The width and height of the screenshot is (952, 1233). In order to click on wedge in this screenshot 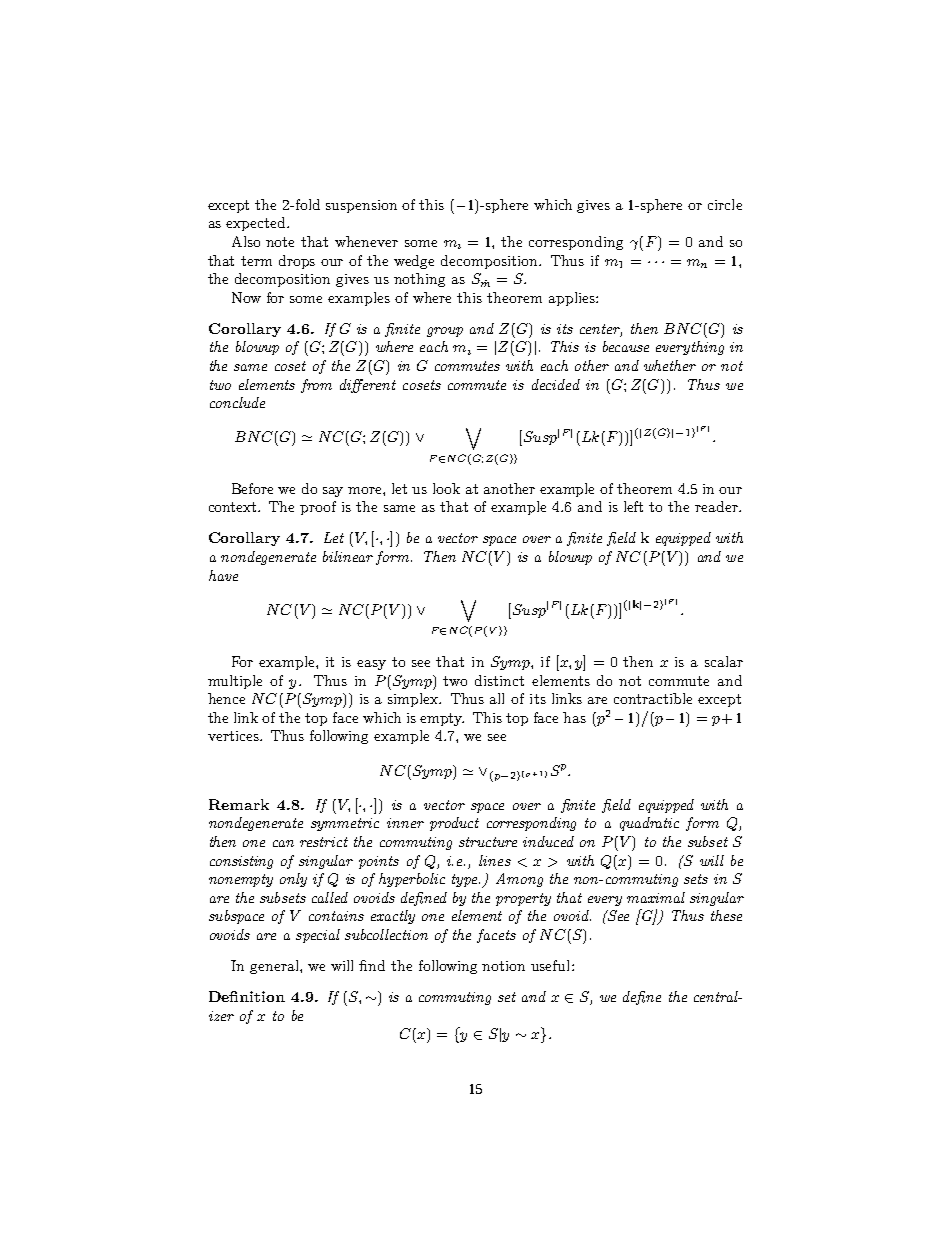, I will do `click(414, 262)`.
